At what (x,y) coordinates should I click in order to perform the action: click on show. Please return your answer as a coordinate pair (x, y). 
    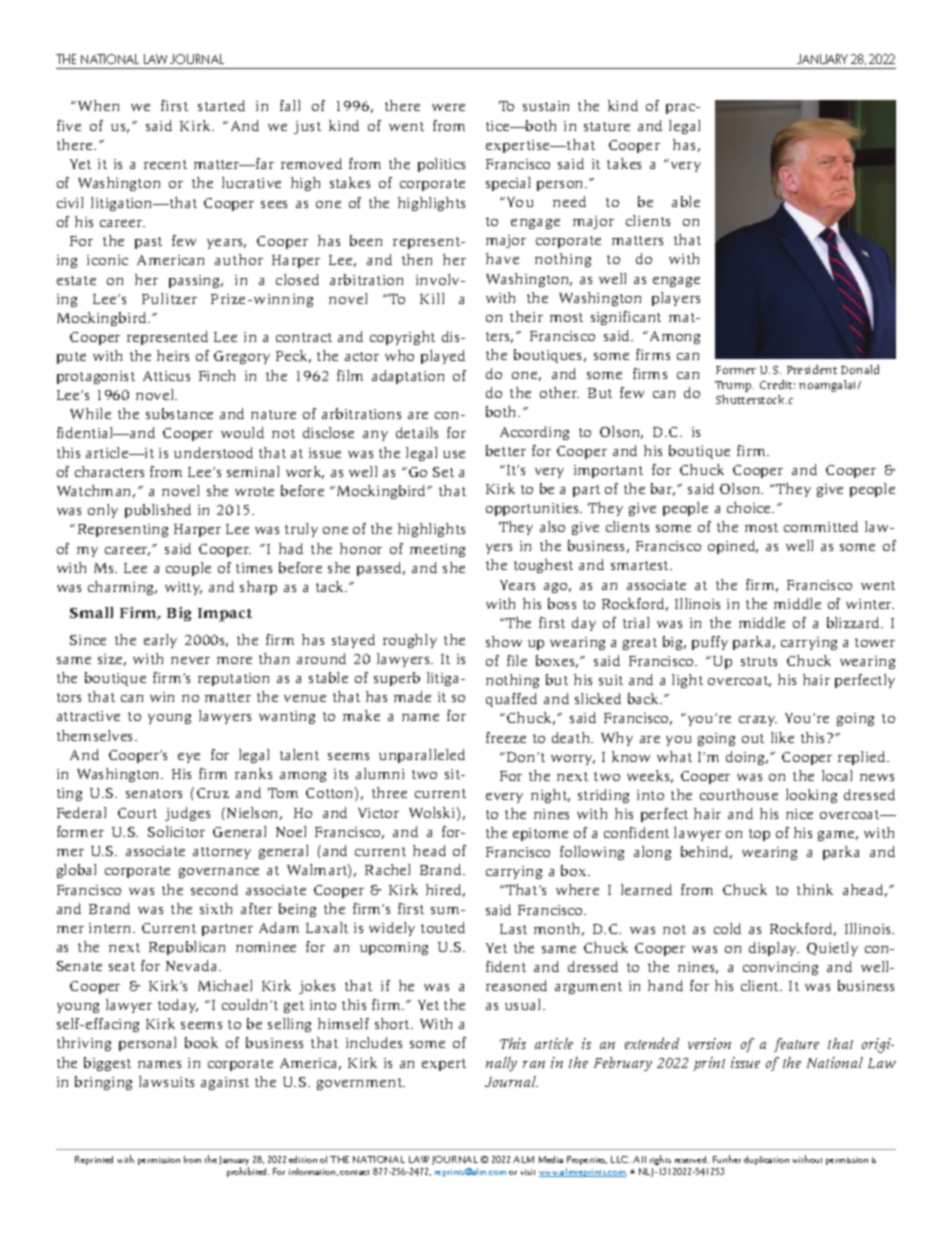
    Looking at the image, I should click on (504, 641).
